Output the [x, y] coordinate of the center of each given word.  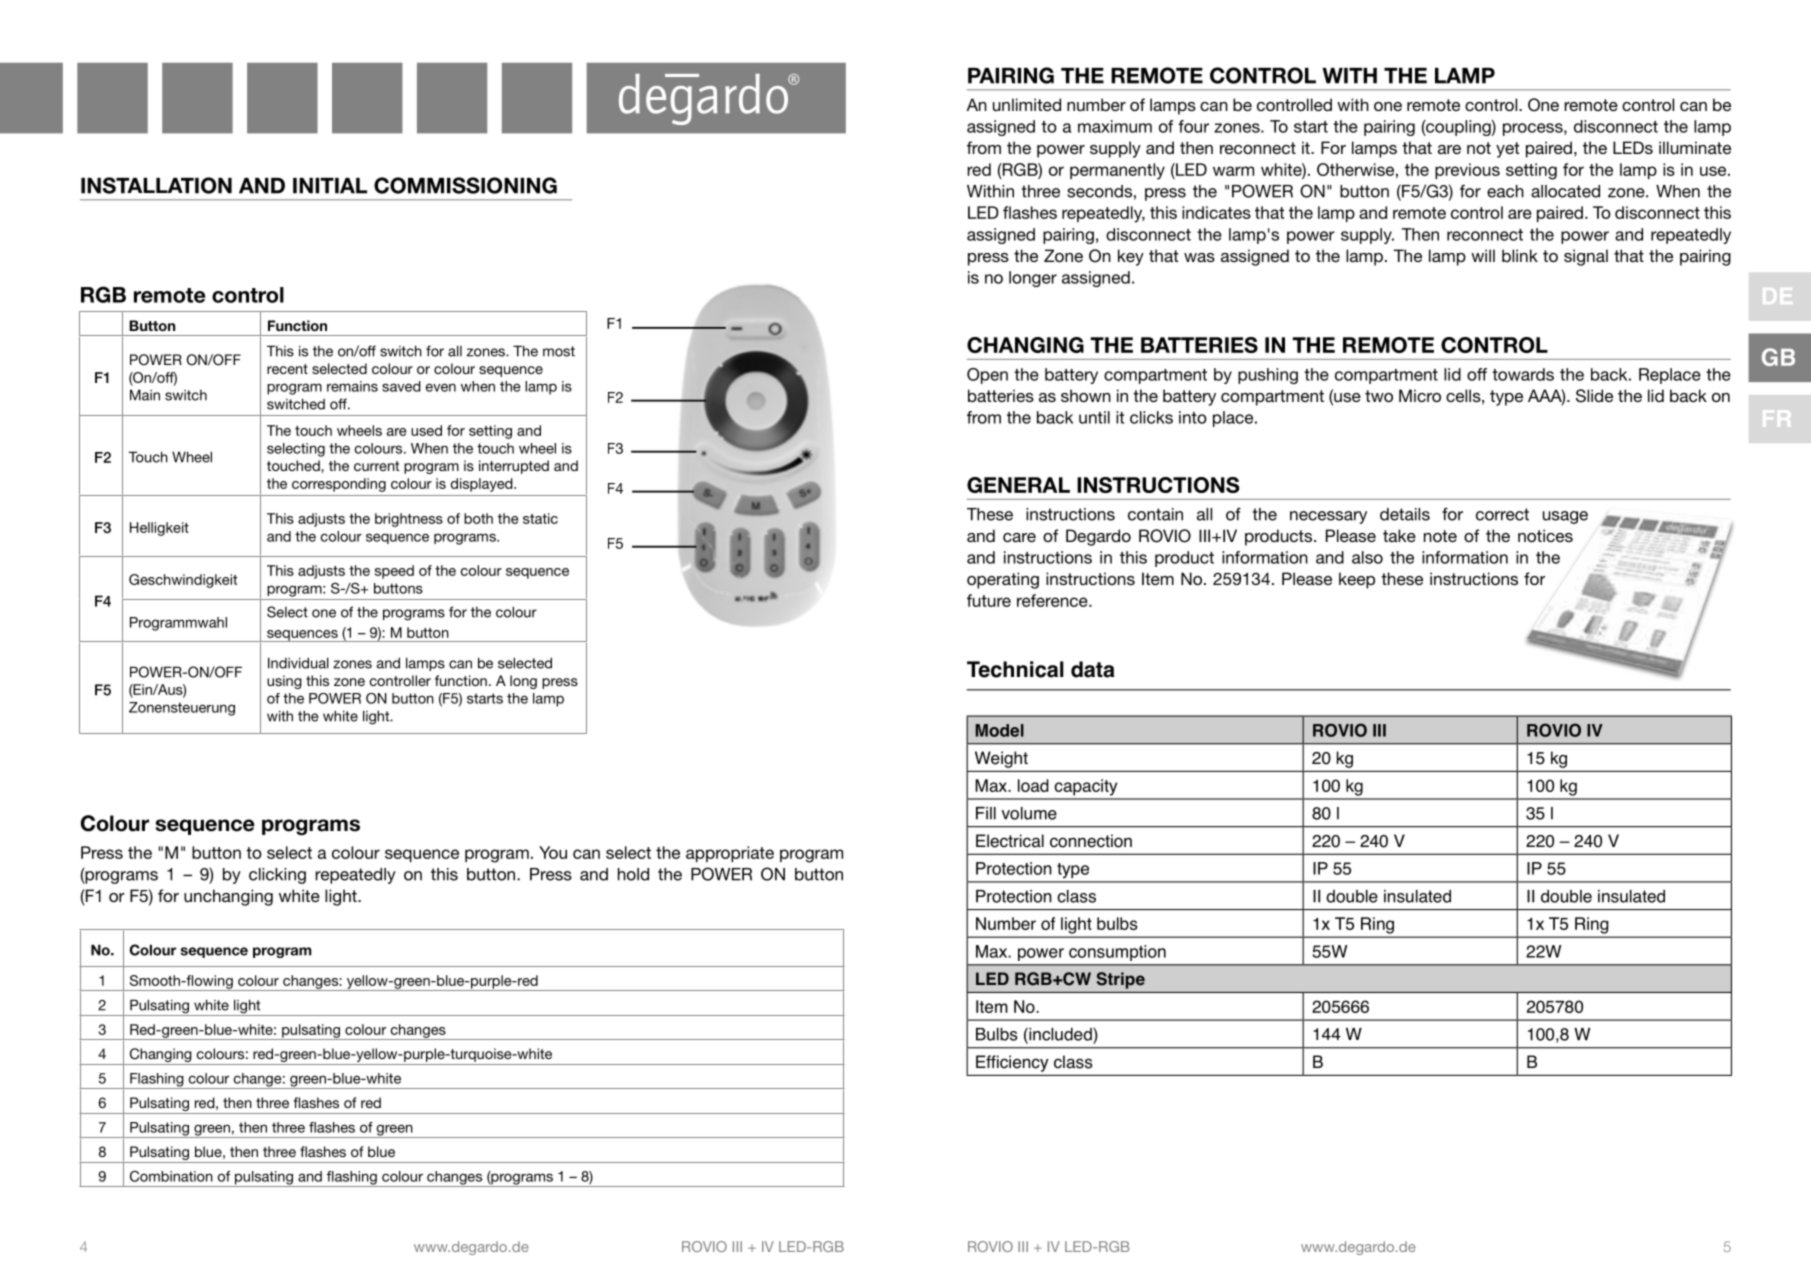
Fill [986, 813]
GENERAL [1018, 485]
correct [1502, 514]
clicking [277, 876]
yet [1507, 150]
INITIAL [330, 186]
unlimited [1027, 104]
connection [1091, 841]
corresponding [339, 485]
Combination [171, 1176]
